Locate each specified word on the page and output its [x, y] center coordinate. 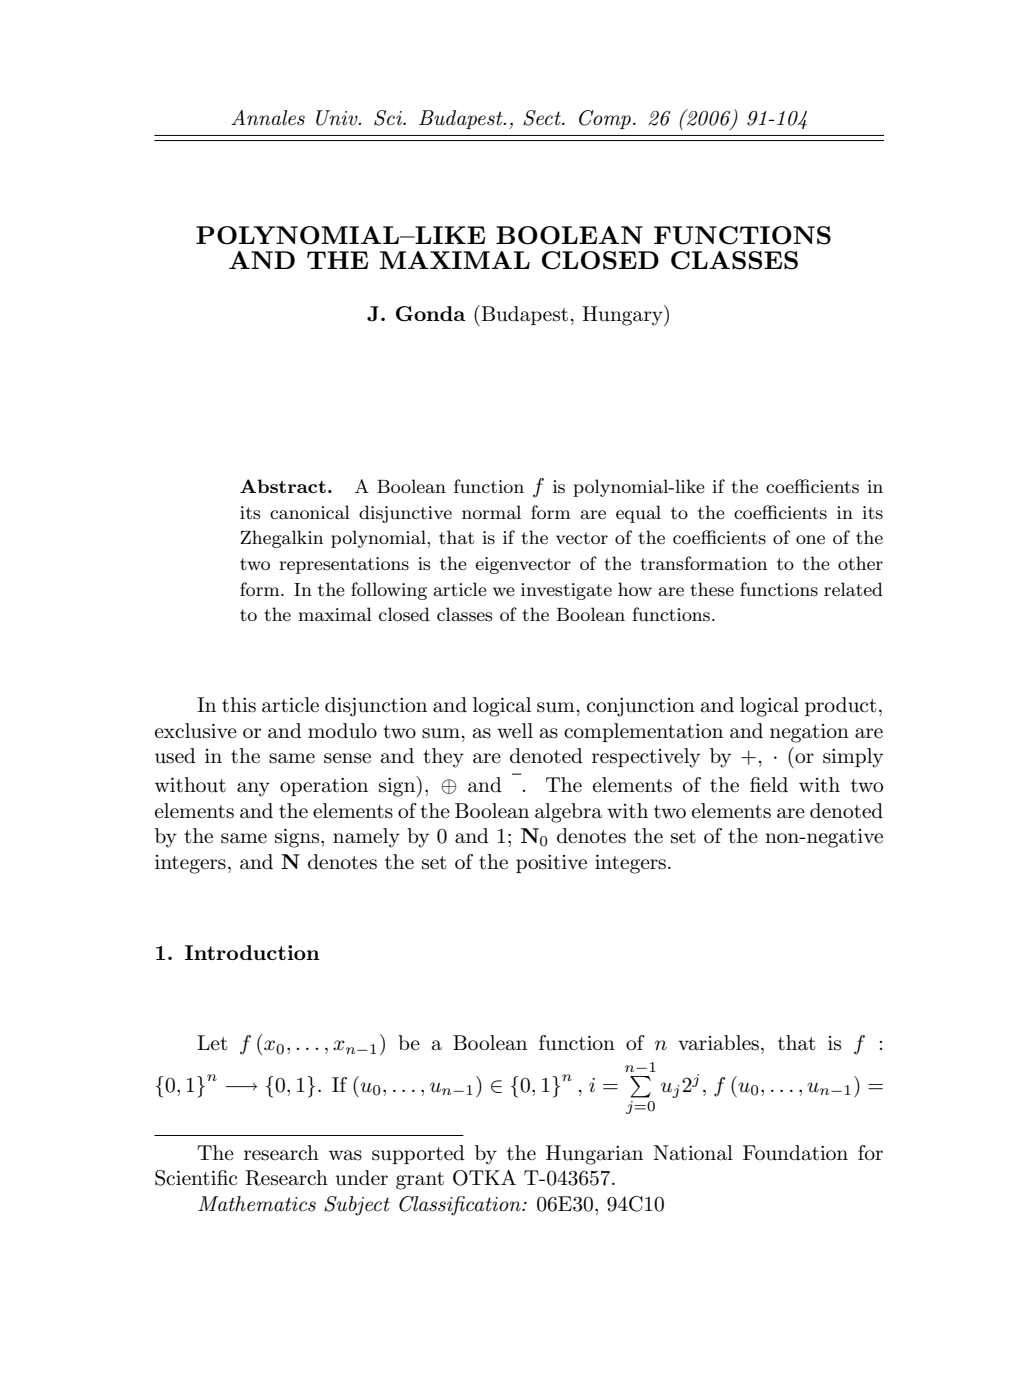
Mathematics [257, 1204]
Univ [338, 118]
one [810, 539]
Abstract [283, 486]
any [253, 789]
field [769, 785]
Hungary [623, 315]
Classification [461, 1206]
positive [551, 863]
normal [491, 512]
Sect [543, 118]
